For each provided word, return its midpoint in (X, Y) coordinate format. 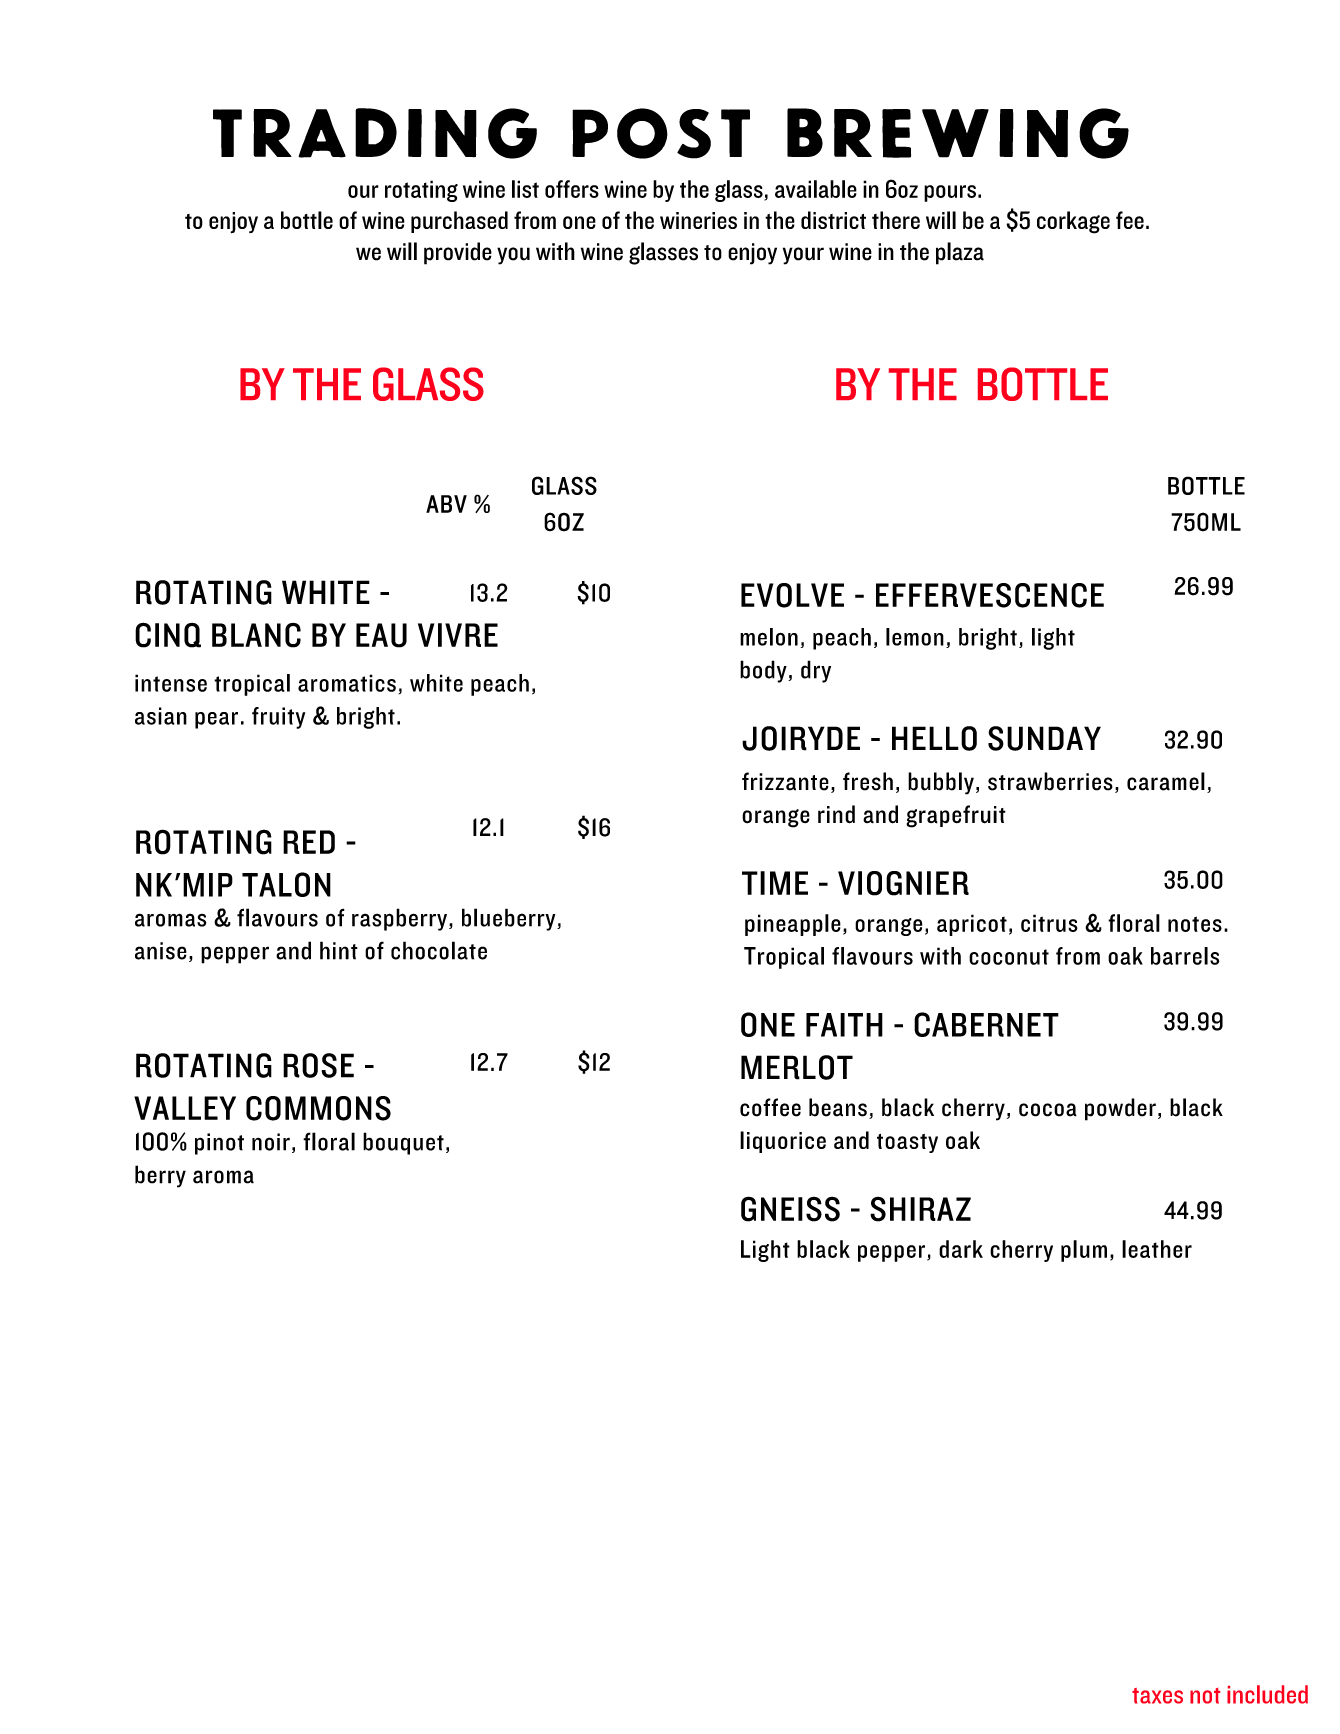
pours (950, 193)
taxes (1157, 1696)
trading (375, 133)
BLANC (256, 635)
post (661, 133)
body (764, 671)
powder (1120, 1109)
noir (271, 1142)
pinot (219, 1144)
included (1267, 1694)
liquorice (783, 1142)
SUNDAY (1044, 738)
